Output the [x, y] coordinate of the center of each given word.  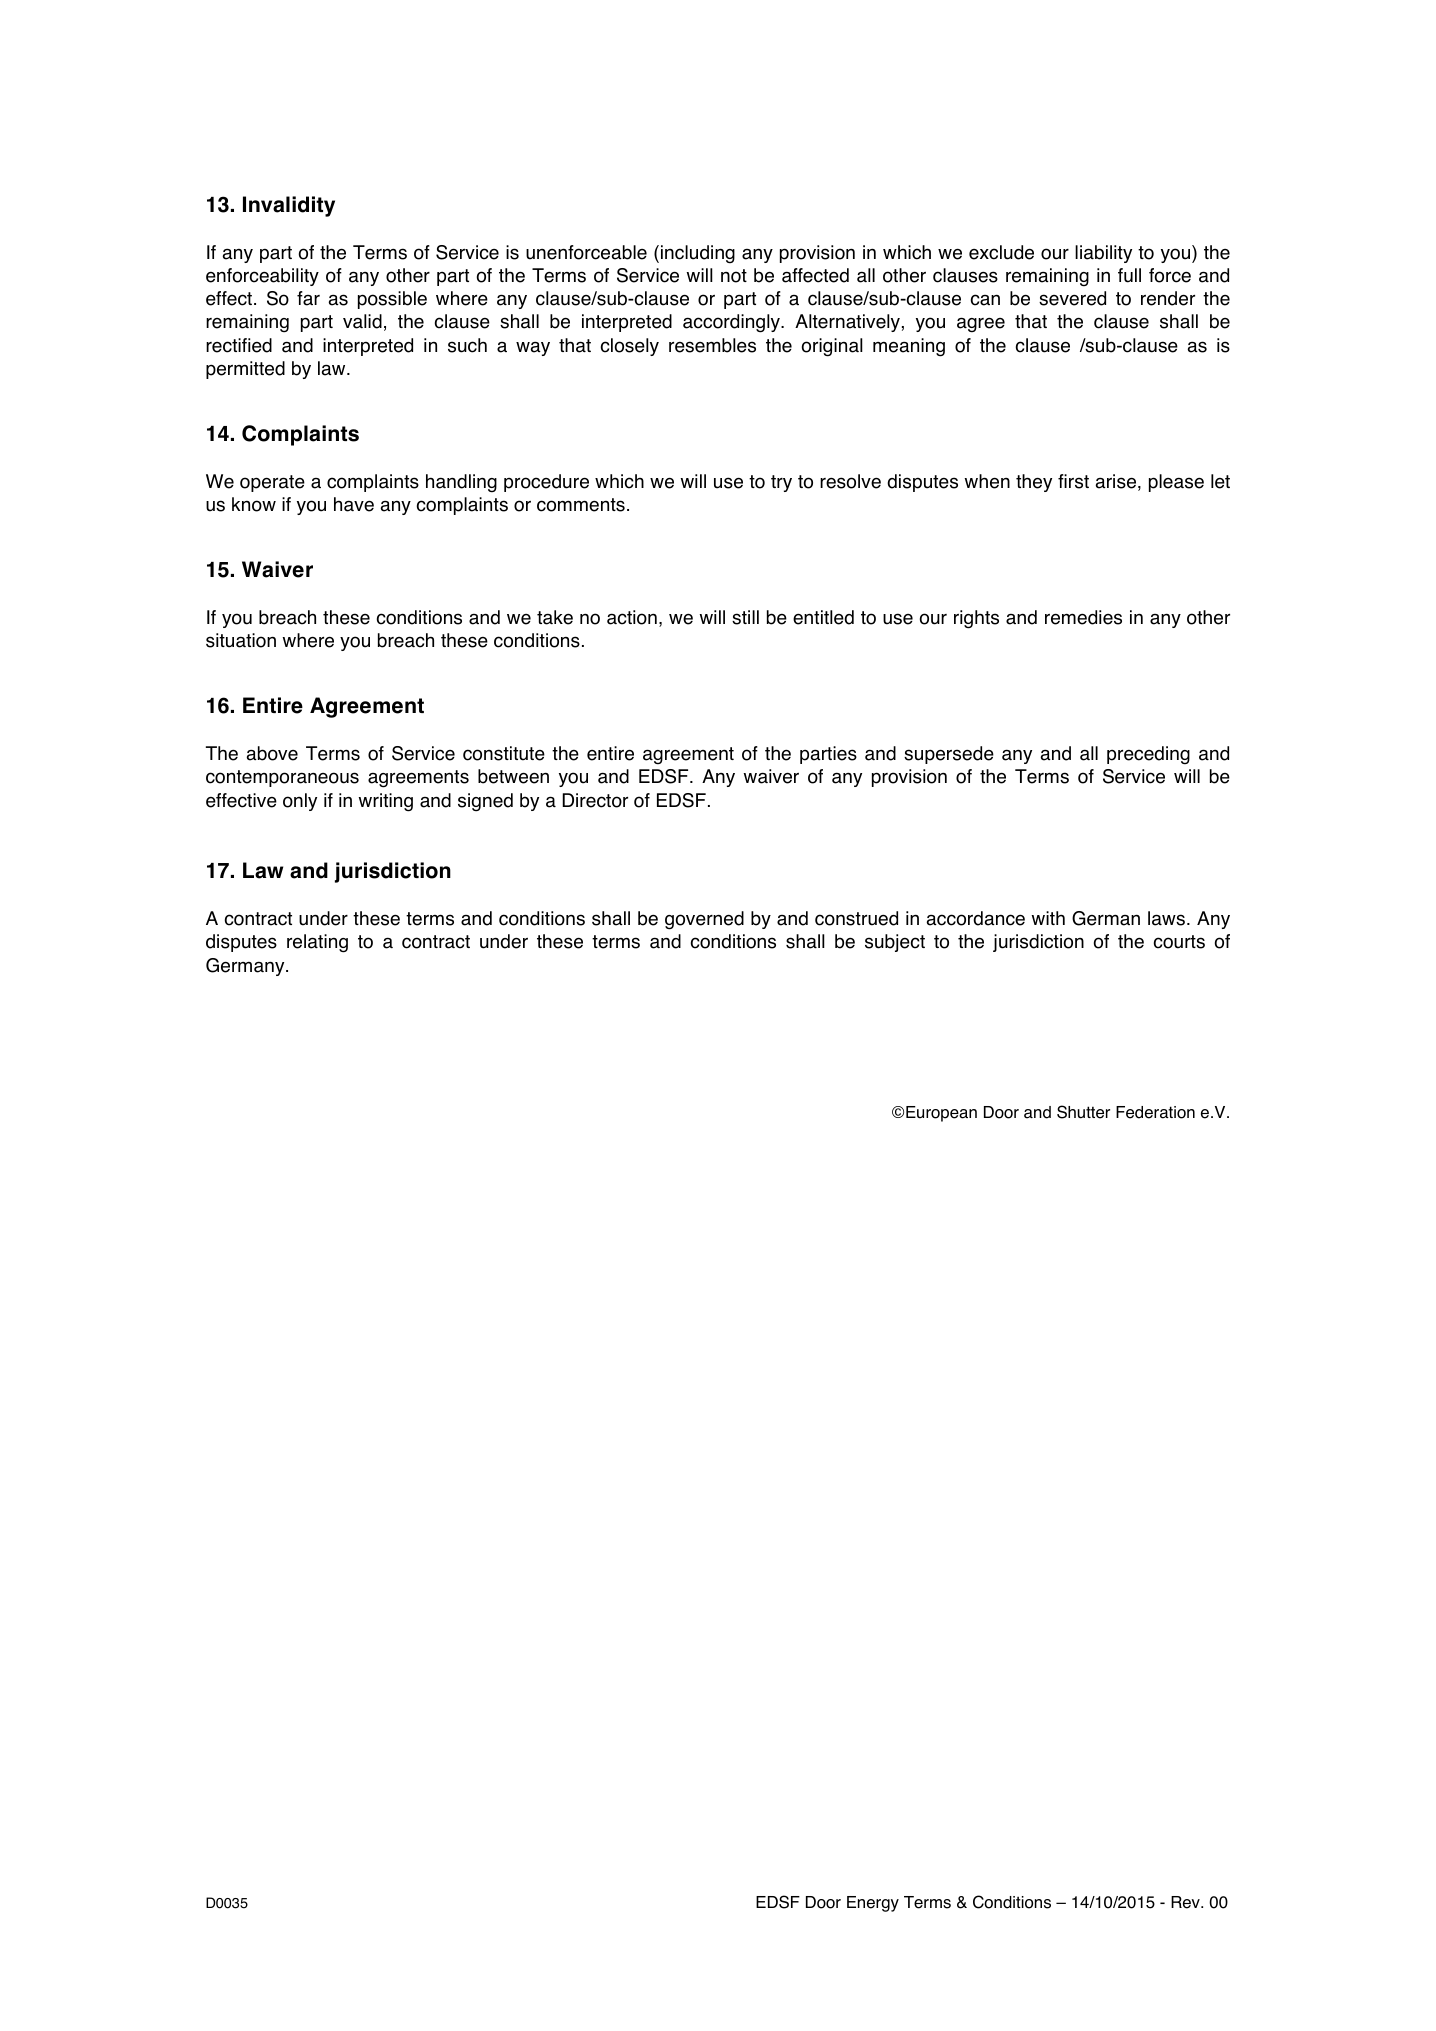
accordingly [732, 323]
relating [317, 943]
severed [1072, 298]
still [745, 617]
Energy [873, 1904]
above [272, 753]
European [941, 1114]
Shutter [1083, 1112]
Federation [1155, 1112]
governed [704, 920]
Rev [1186, 1902]
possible [392, 300]
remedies [1083, 617]
